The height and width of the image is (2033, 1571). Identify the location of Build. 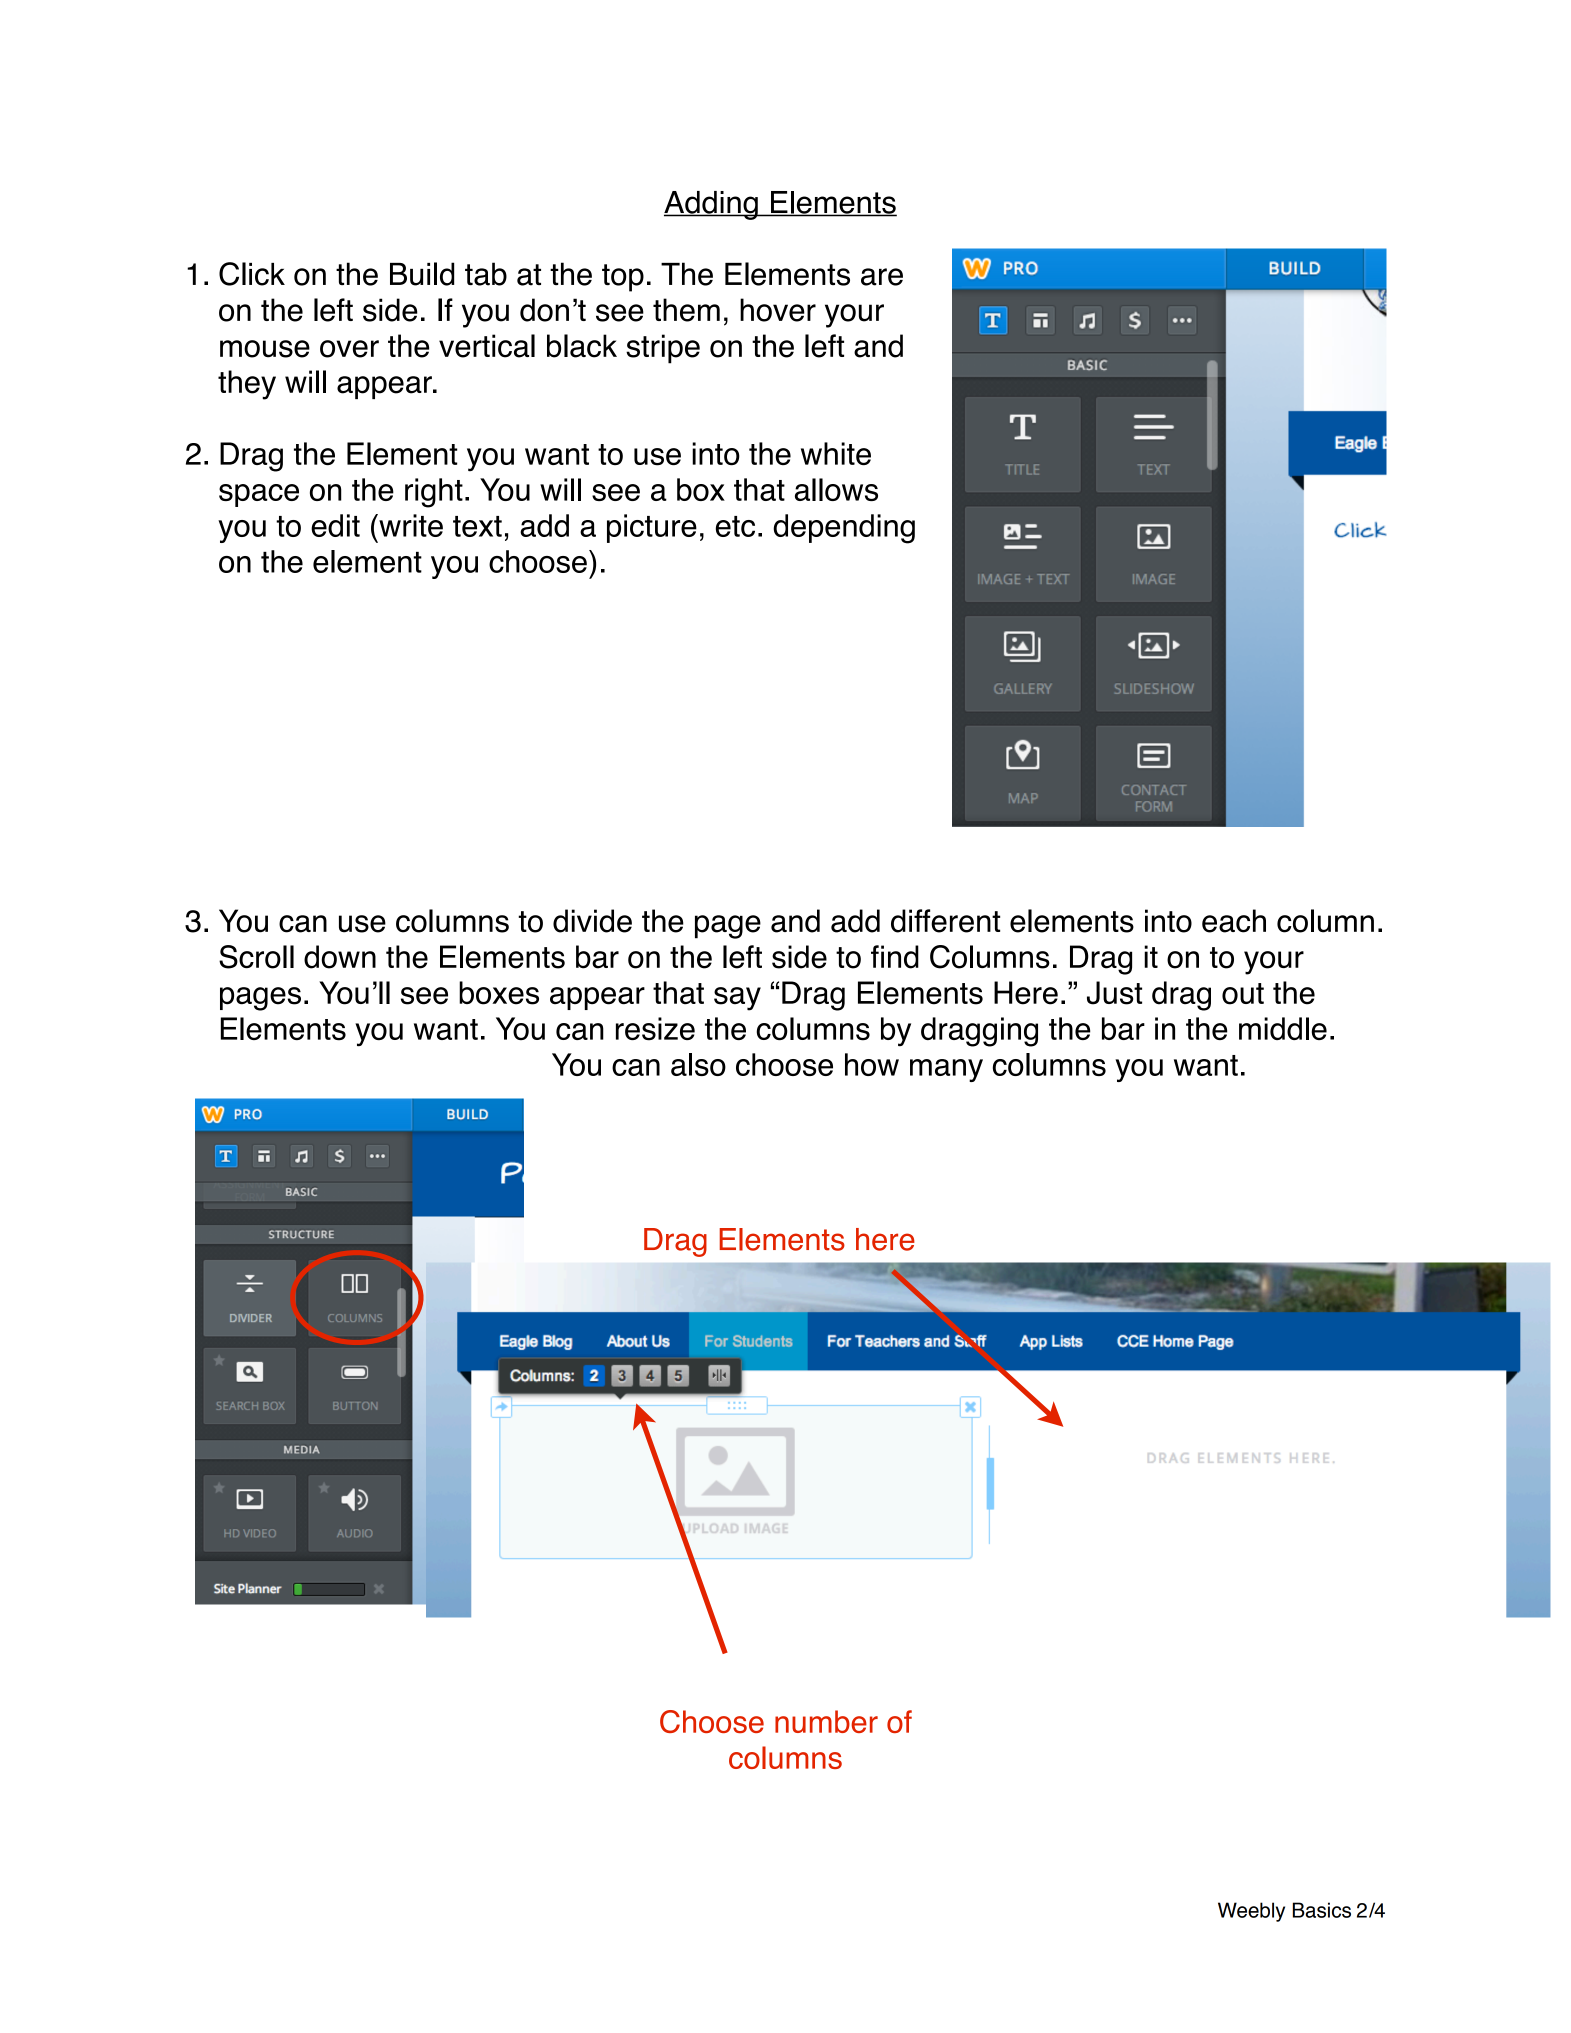
(422, 274).
